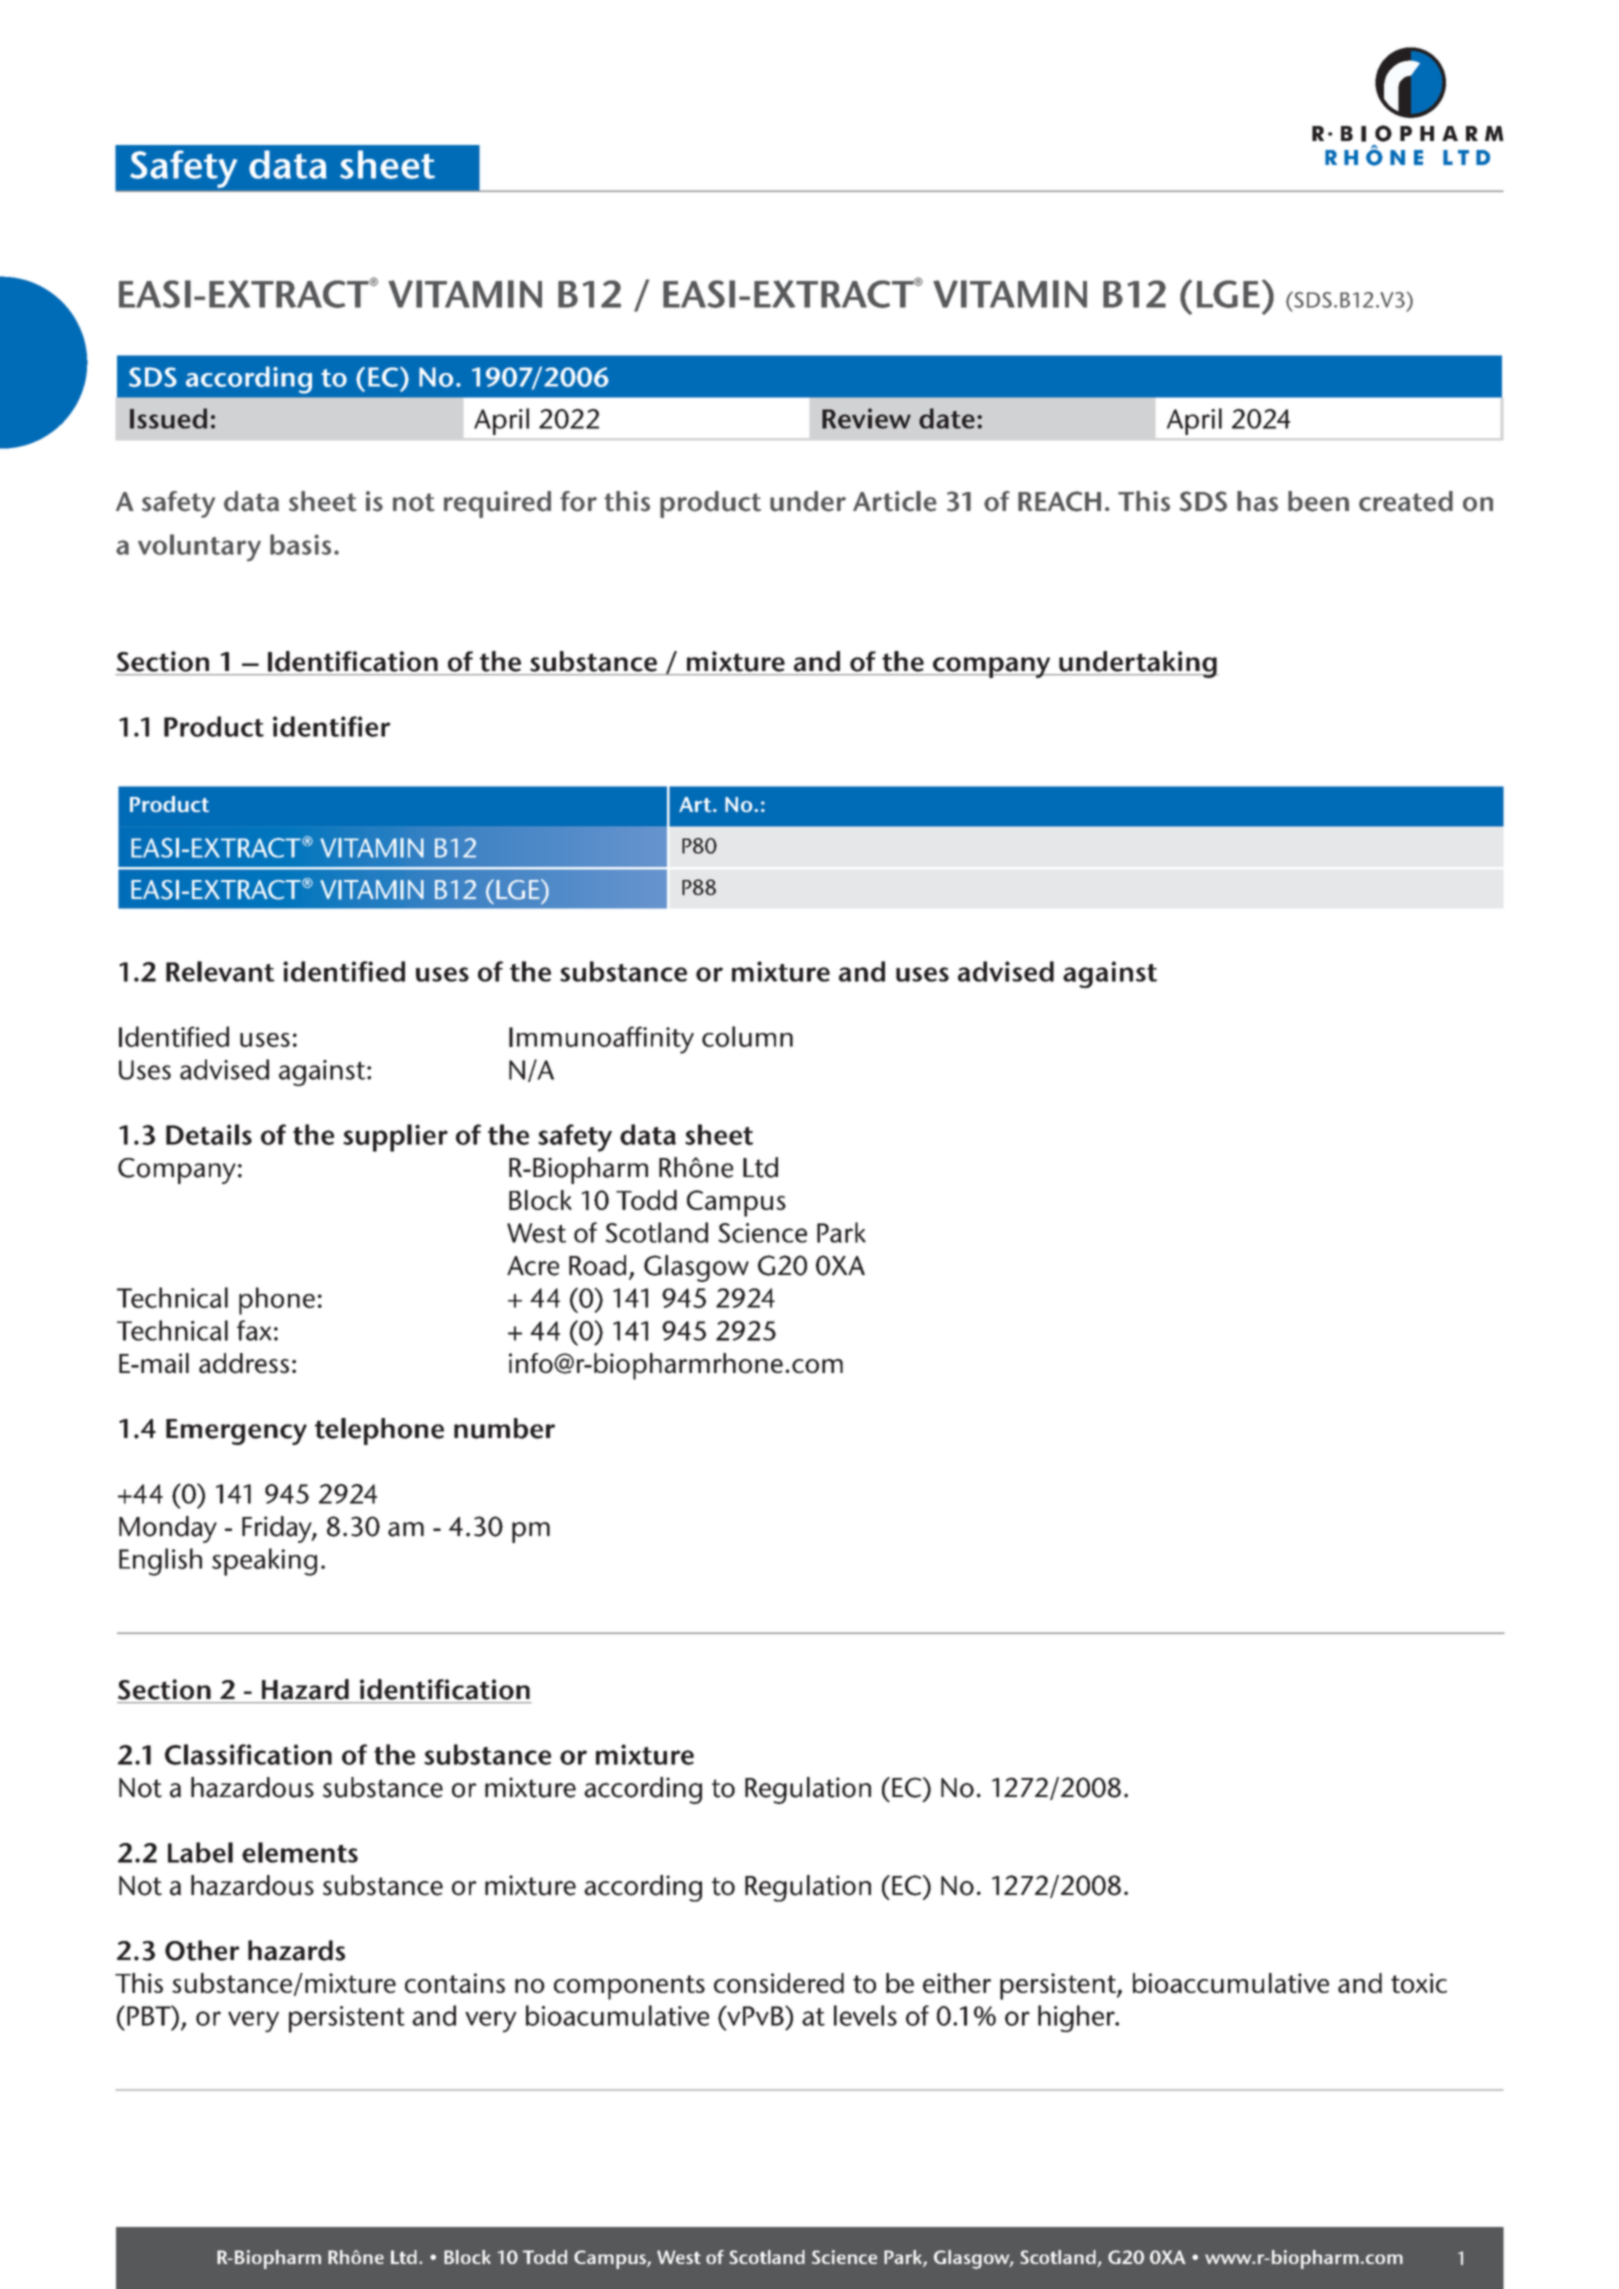  I want to click on bioaccumulative, so click(1231, 1983).
